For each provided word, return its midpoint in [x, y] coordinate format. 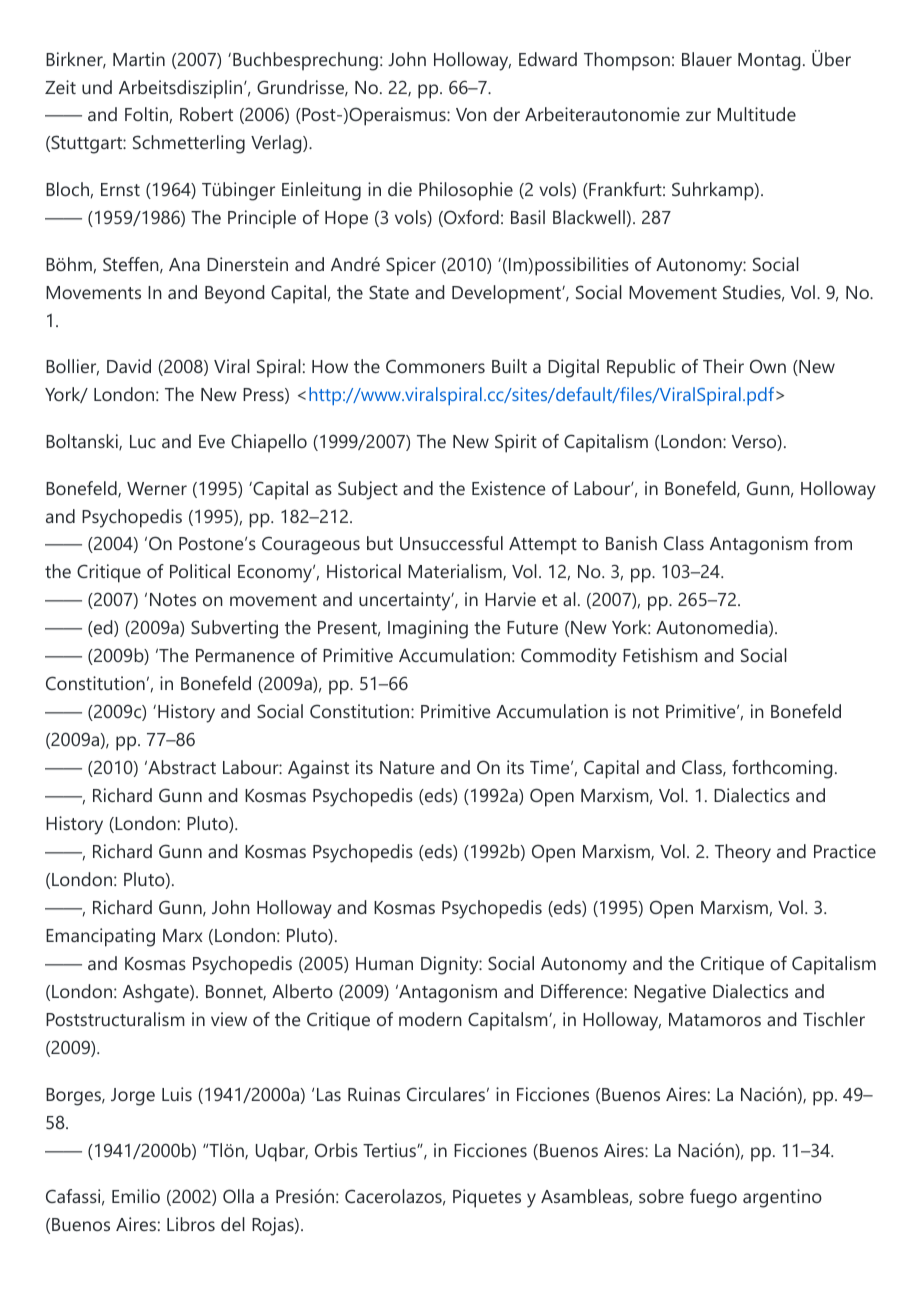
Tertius [390, 1150]
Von [471, 114]
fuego [713, 1198]
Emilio [136, 1196]
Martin [139, 59]
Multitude [756, 114]
